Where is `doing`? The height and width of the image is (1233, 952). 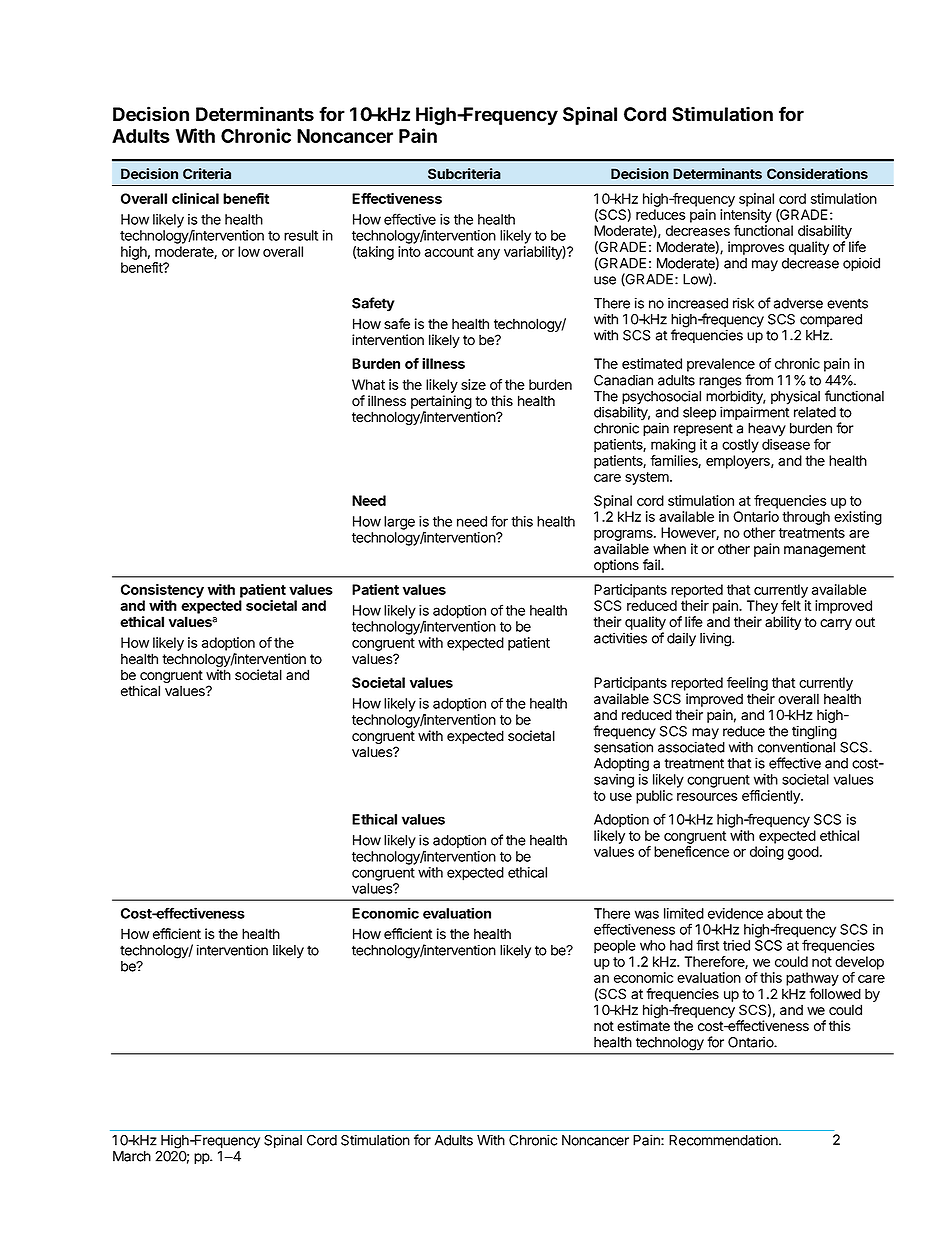 doing is located at coordinates (767, 853).
